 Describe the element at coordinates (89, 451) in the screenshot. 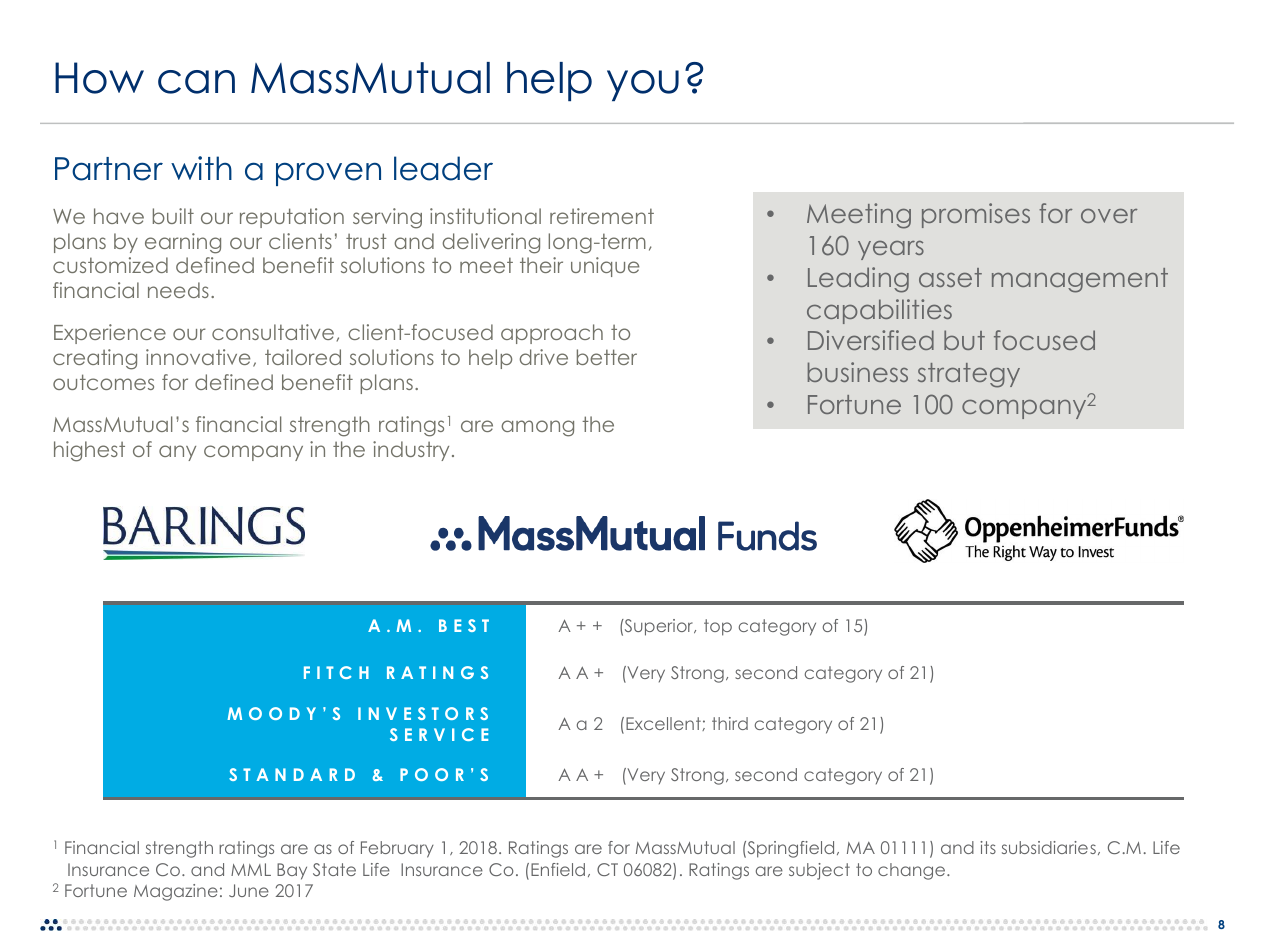

I see `highest` at that location.
